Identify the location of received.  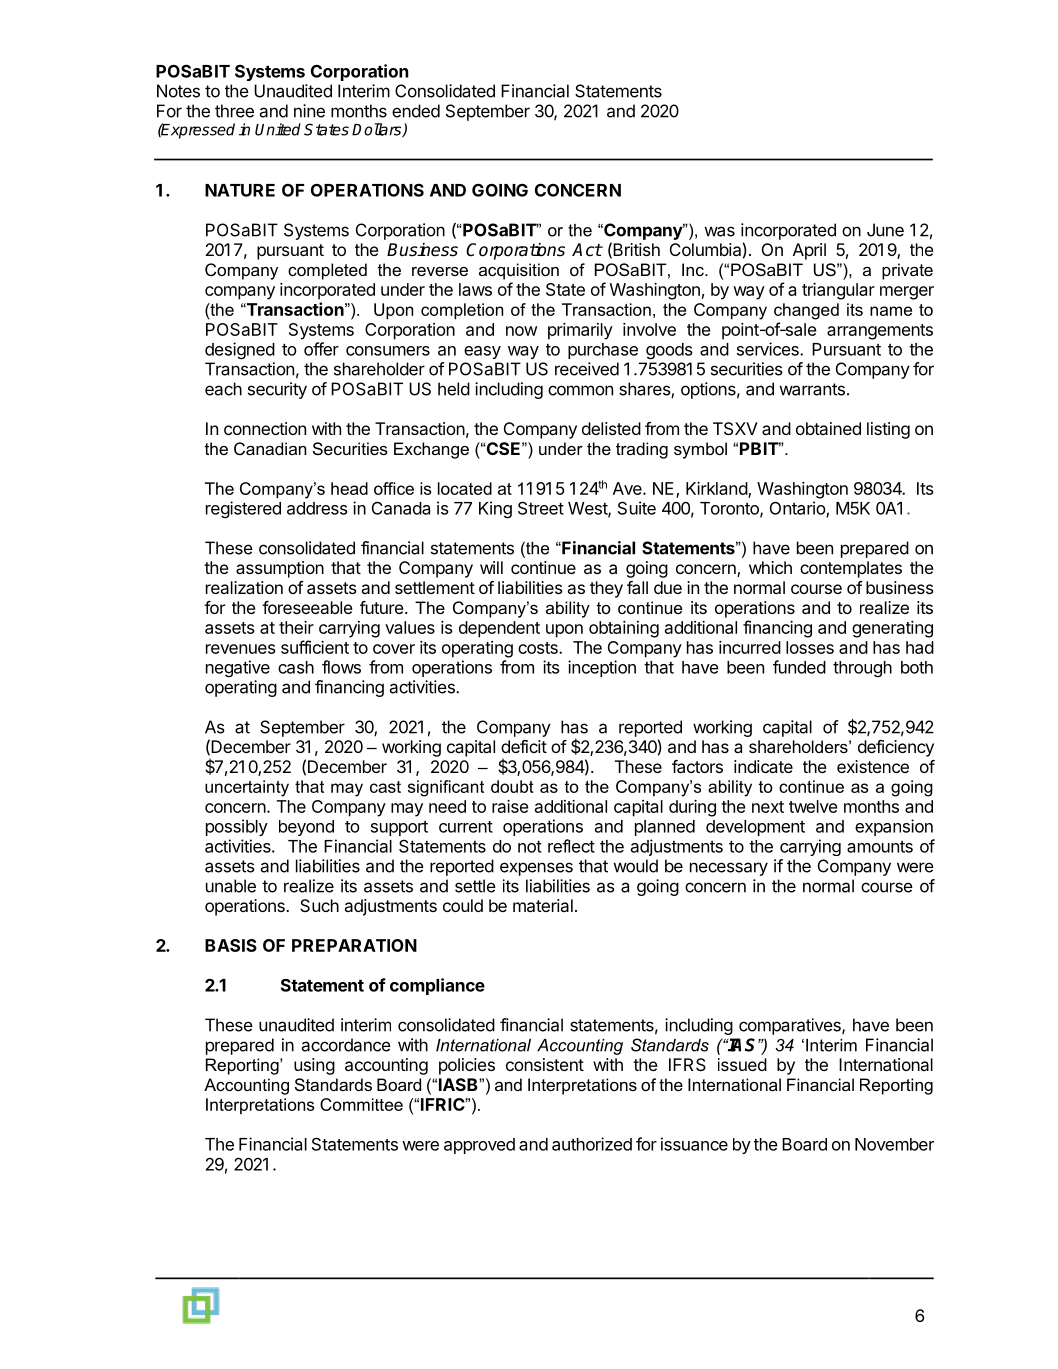
(587, 369).
